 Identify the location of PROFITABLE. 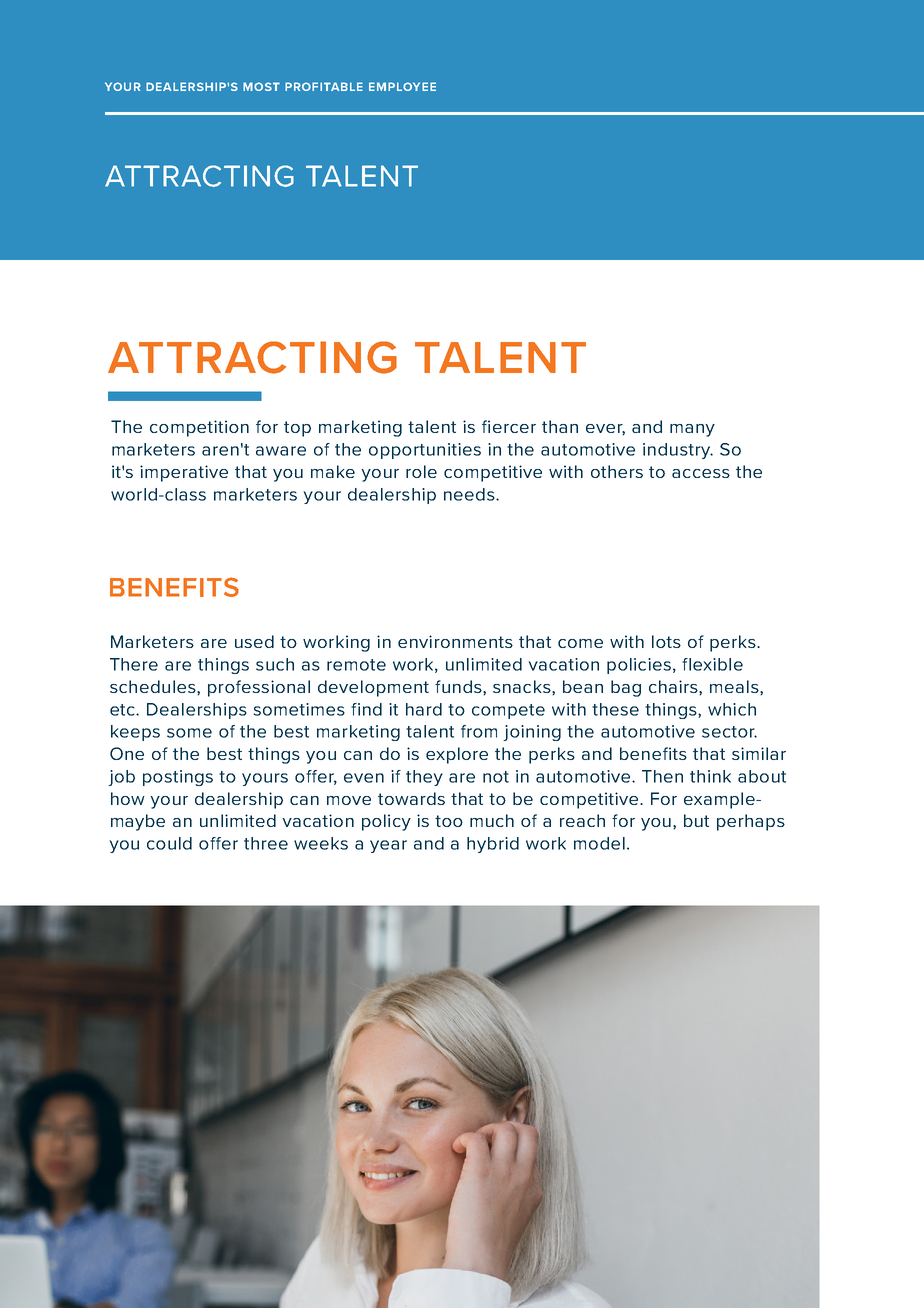
(324, 86).
